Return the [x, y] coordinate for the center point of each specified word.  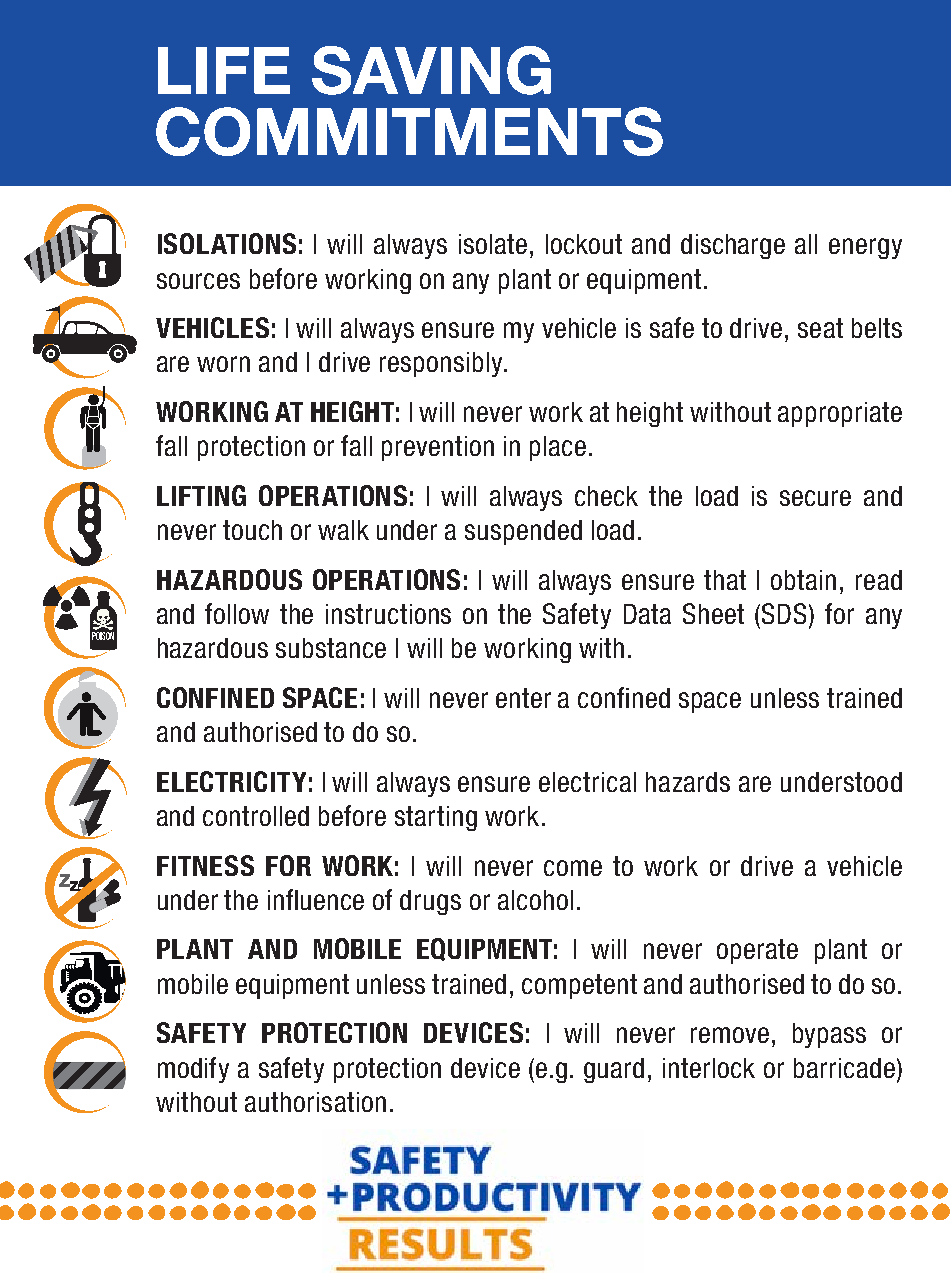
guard [614, 1070]
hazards [688, 782]
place [558, 448]
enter [523, 698]
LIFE [224, 70]
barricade [844, 1068]
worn [223, 364]
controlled [256, 816]
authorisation [315, 1102]
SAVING [431, 70]
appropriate [840, 414]
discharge [733, 246]
